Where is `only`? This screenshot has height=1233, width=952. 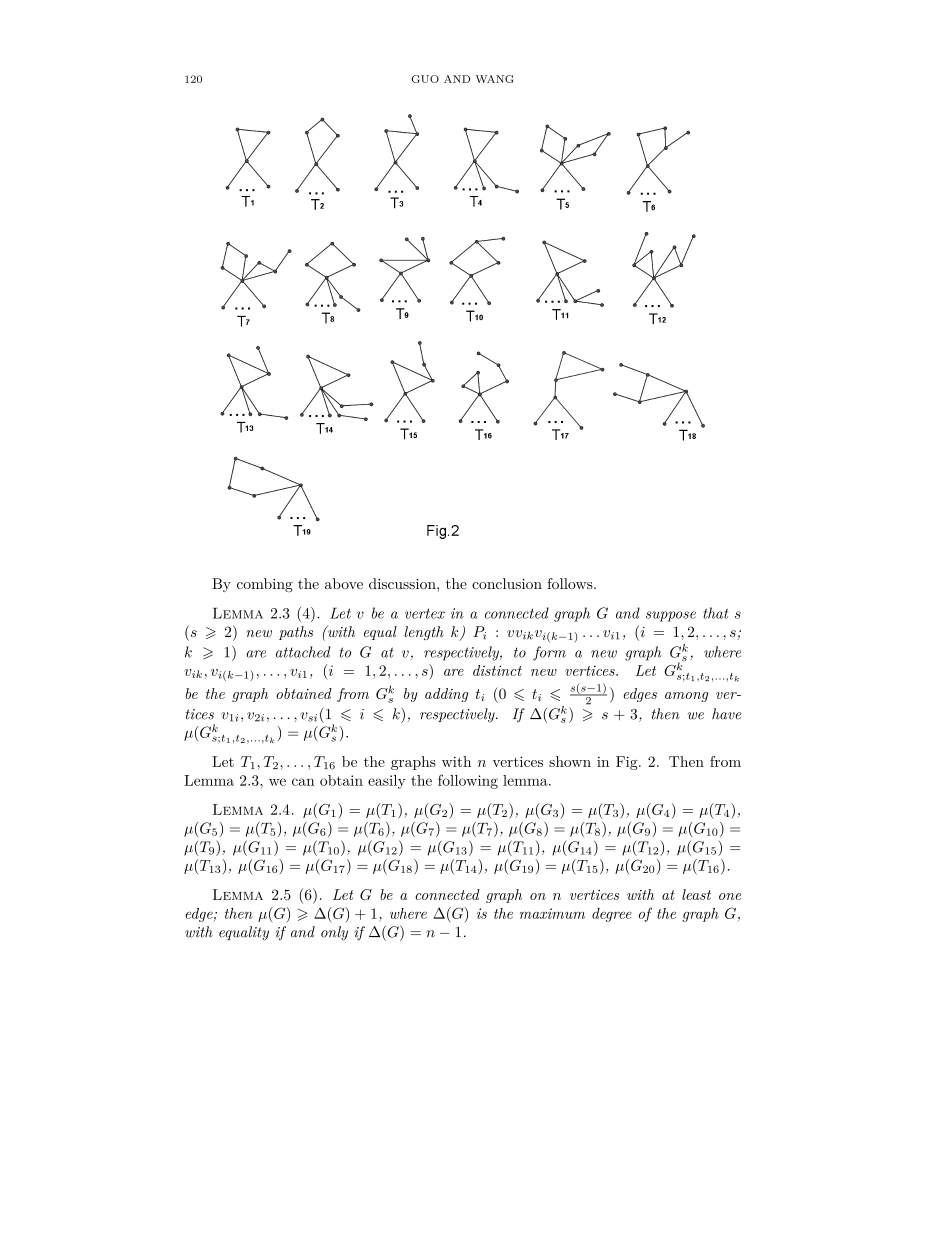 only is located at coordinates (334, 933).
